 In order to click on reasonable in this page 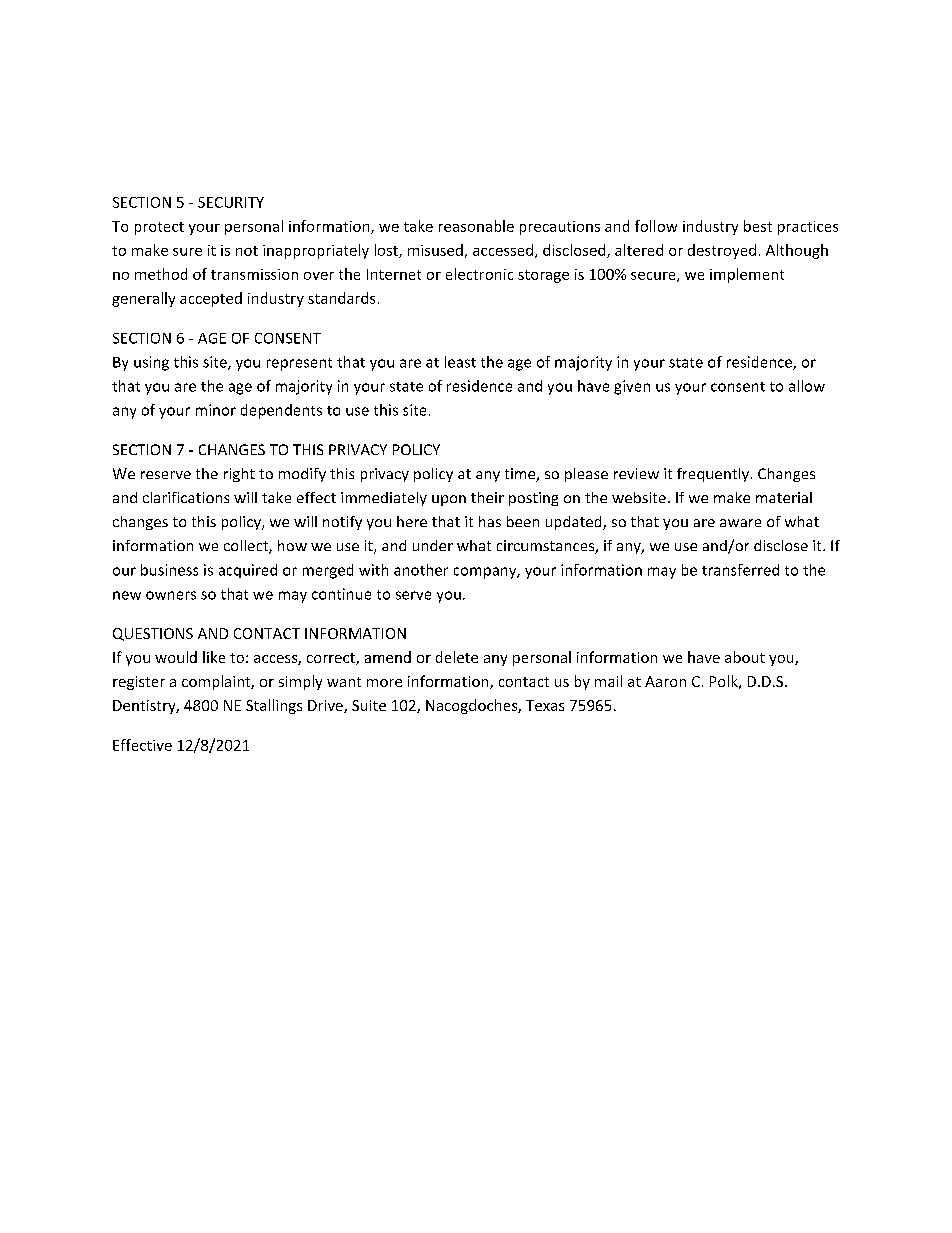, I will do `click(476, 226)`.
